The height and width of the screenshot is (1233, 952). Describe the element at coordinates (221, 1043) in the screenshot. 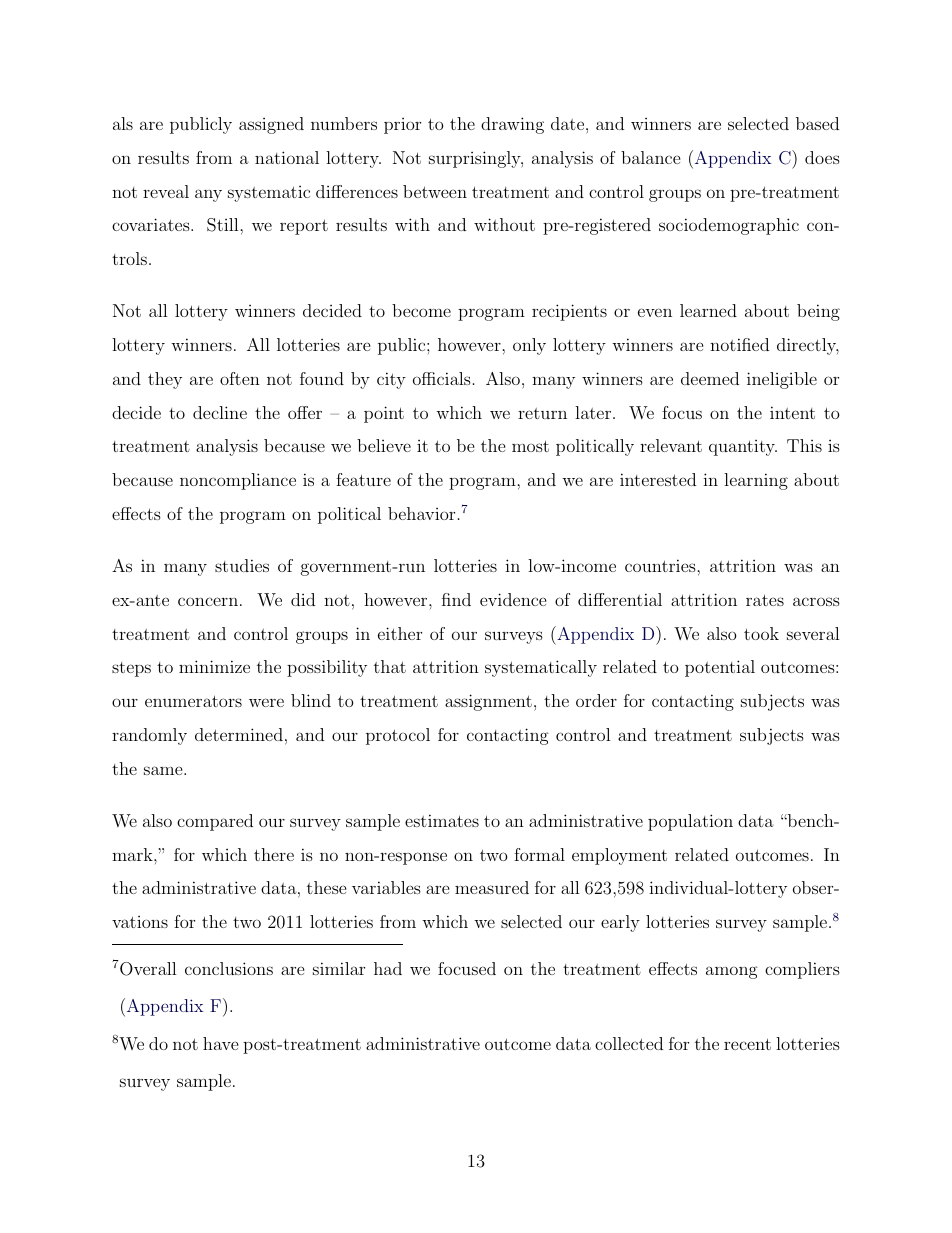

I see `have` at that location.
